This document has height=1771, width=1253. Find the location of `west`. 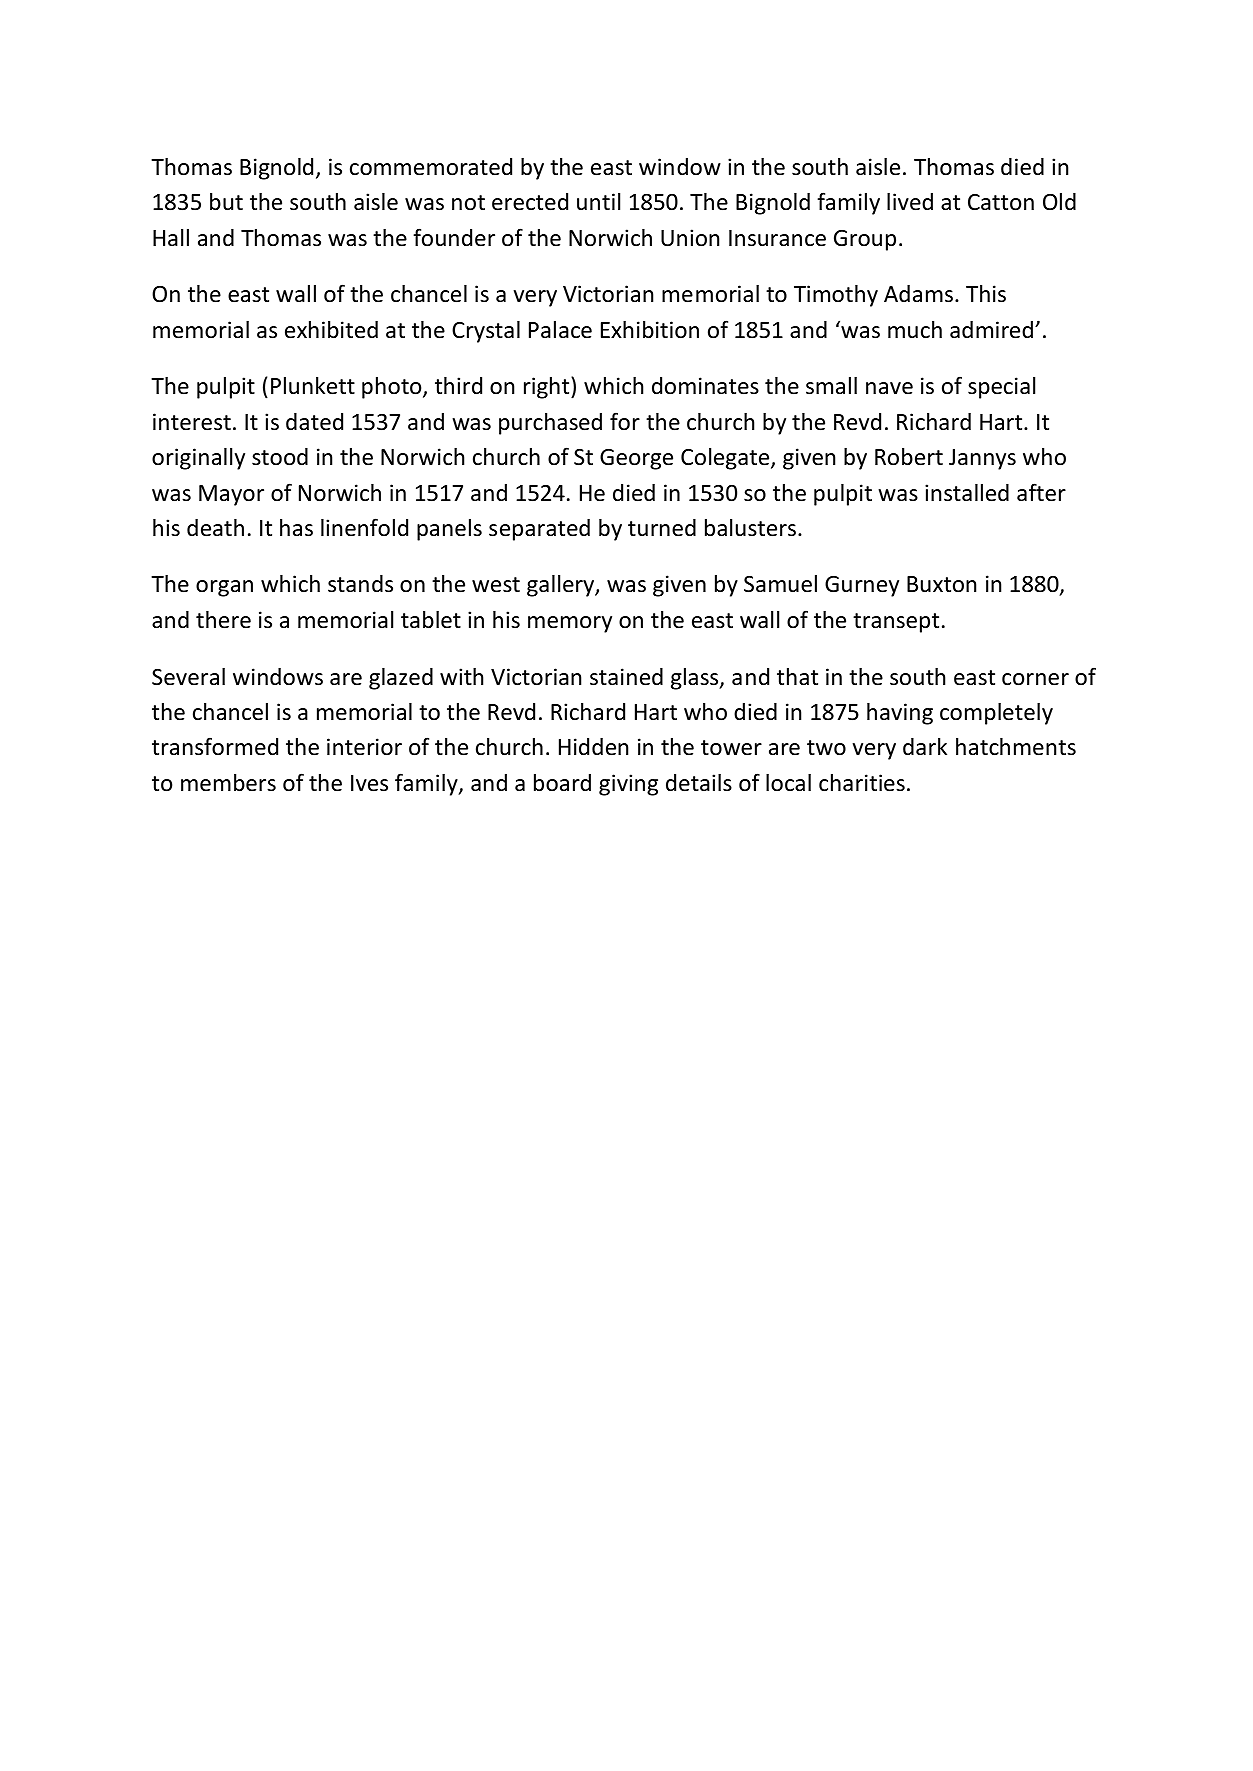

west is located at coordinates (496, 585).
